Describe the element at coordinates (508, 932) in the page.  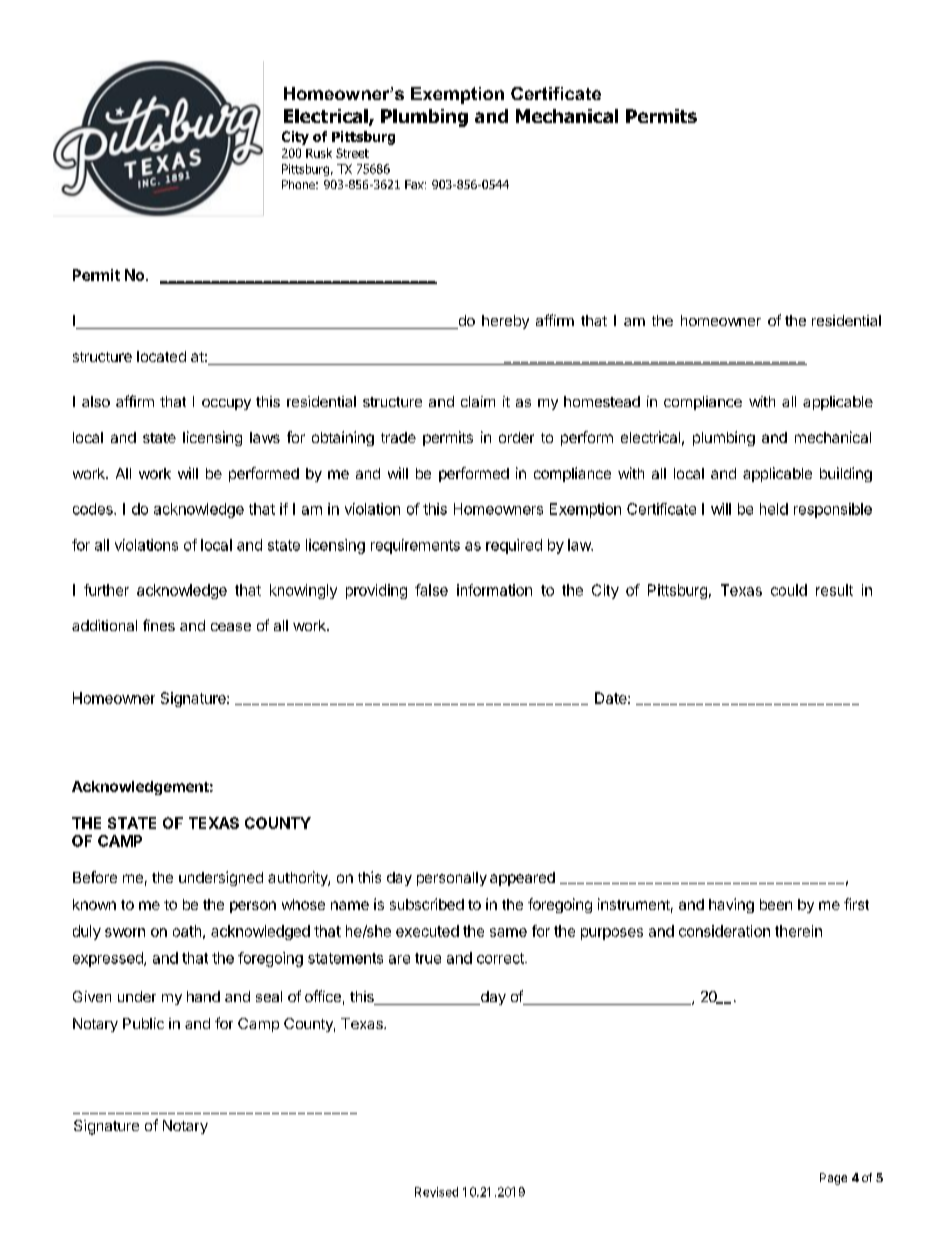
I see `same` at that location.
